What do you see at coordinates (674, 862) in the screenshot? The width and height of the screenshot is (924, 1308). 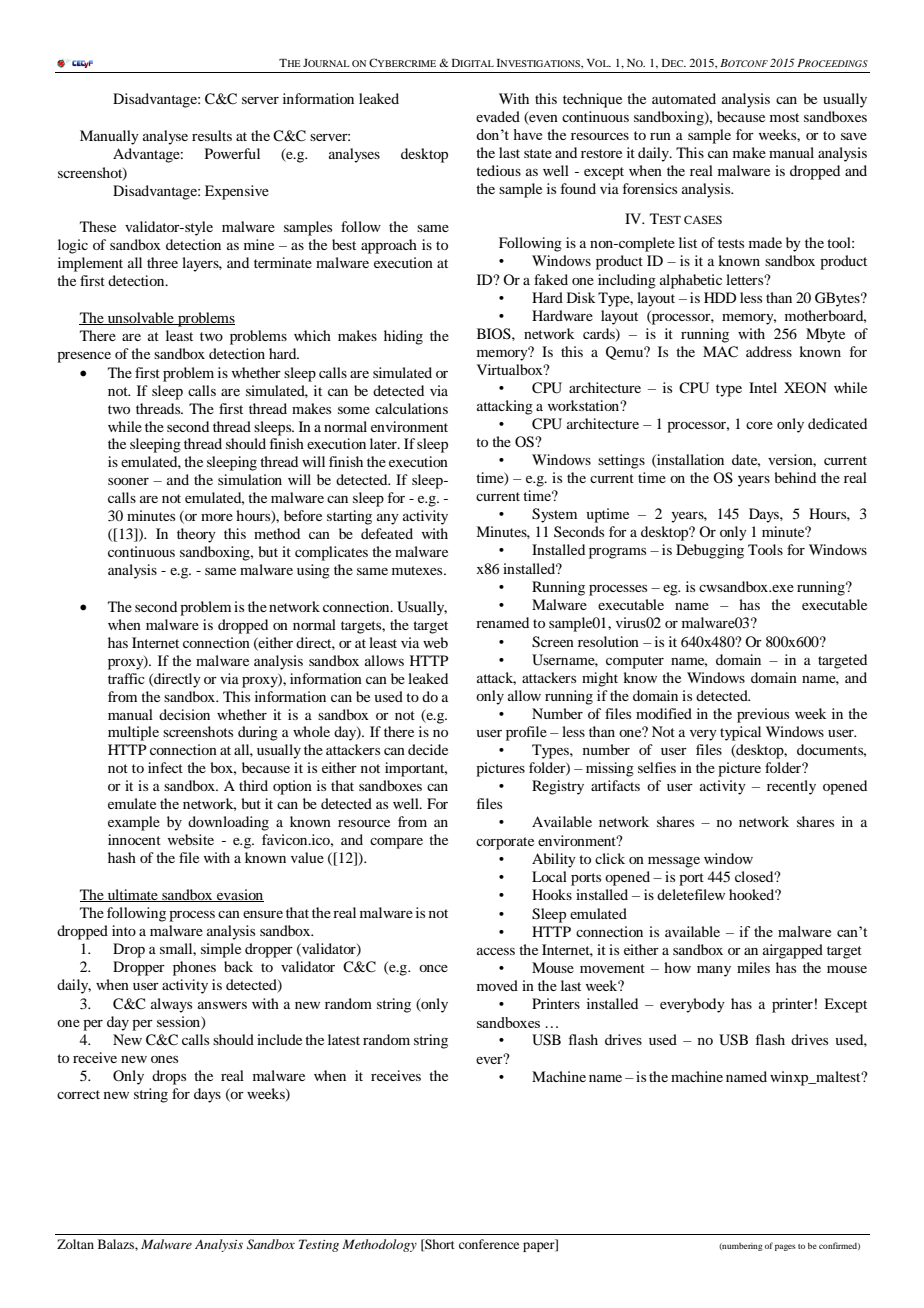 I see `message` at bounding box center [674, 862].
